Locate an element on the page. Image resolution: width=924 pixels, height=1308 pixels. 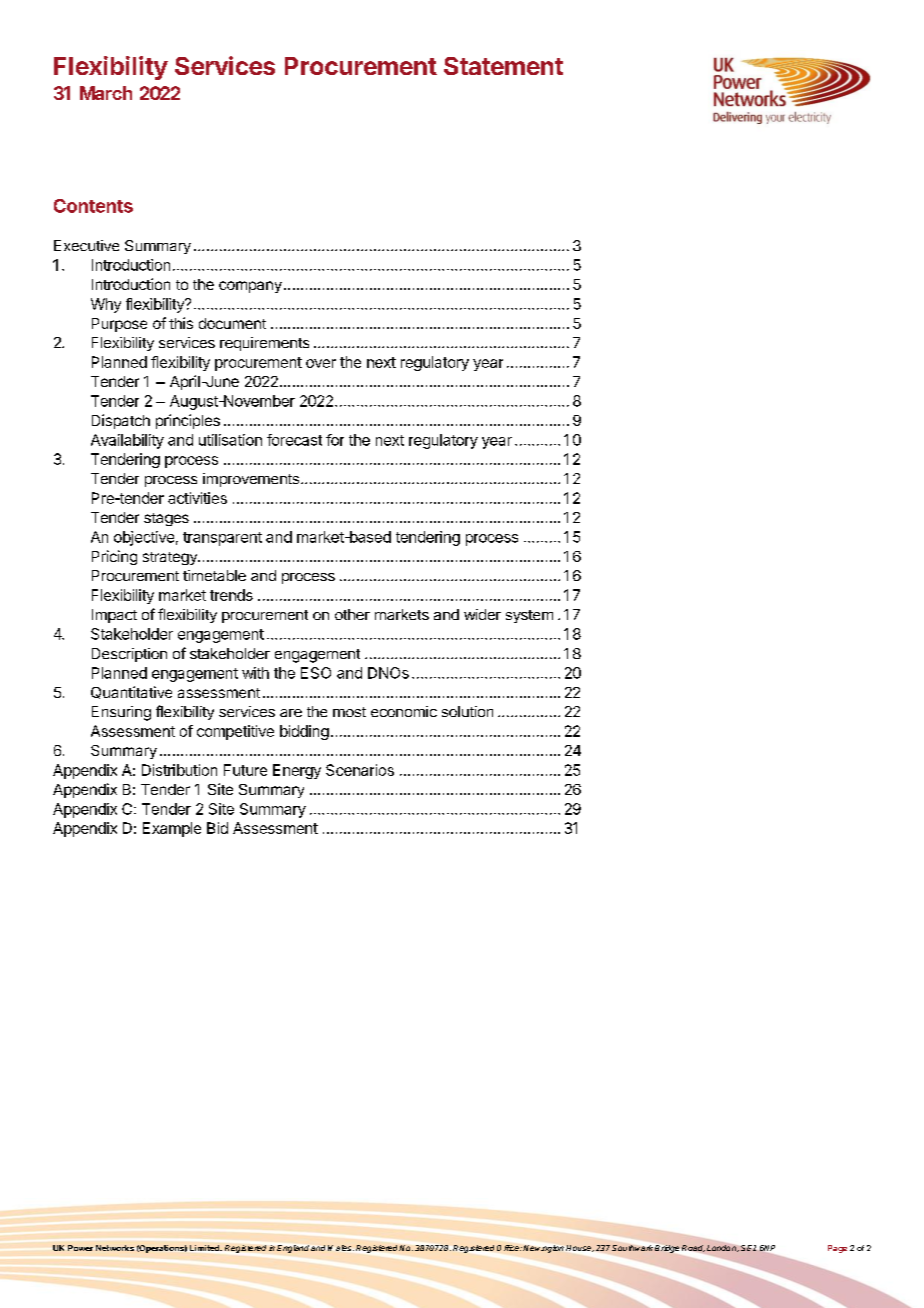
system is located at coordinates (529, 616).
